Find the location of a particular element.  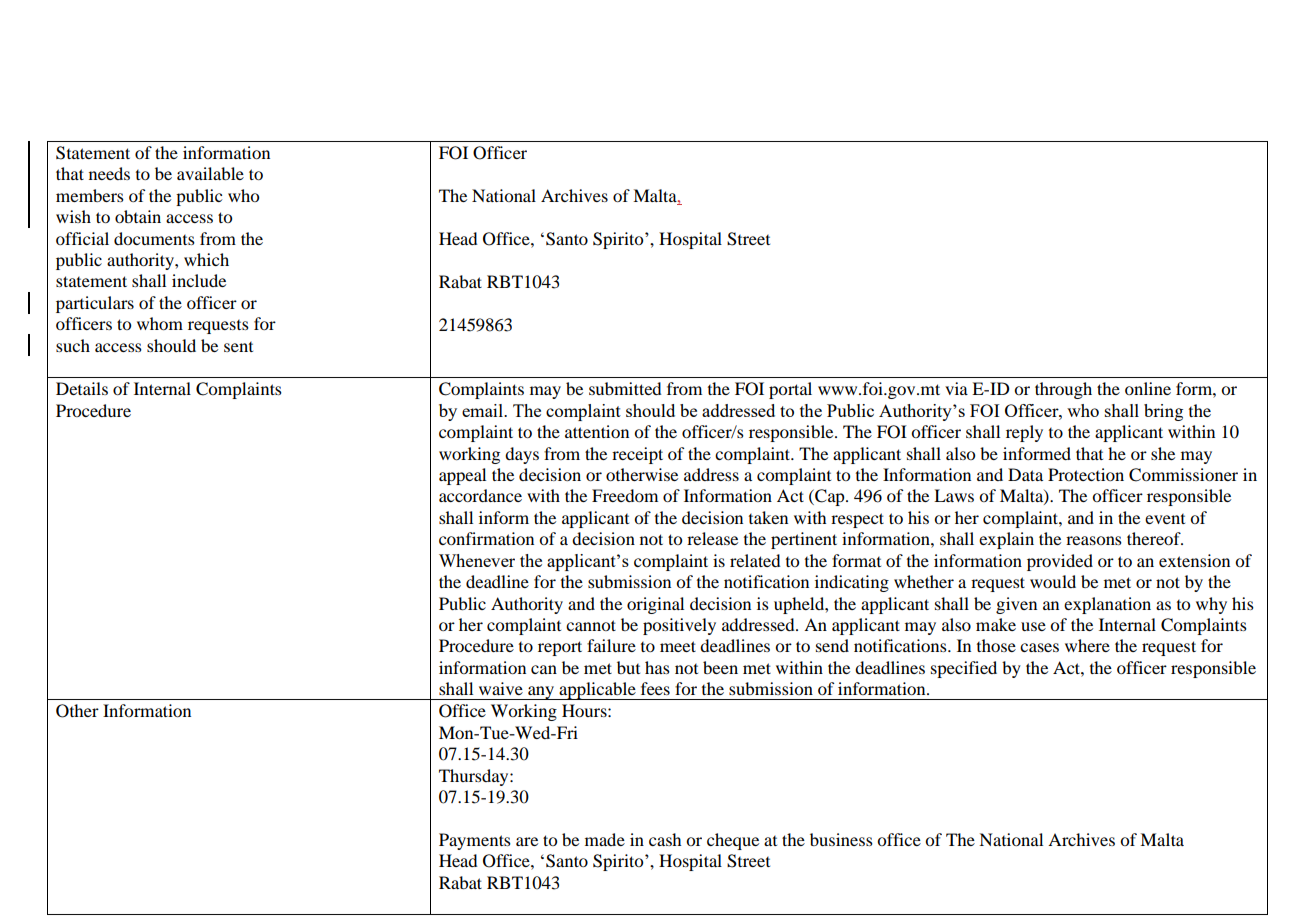

Payments is located at coordinates (475, 841).
